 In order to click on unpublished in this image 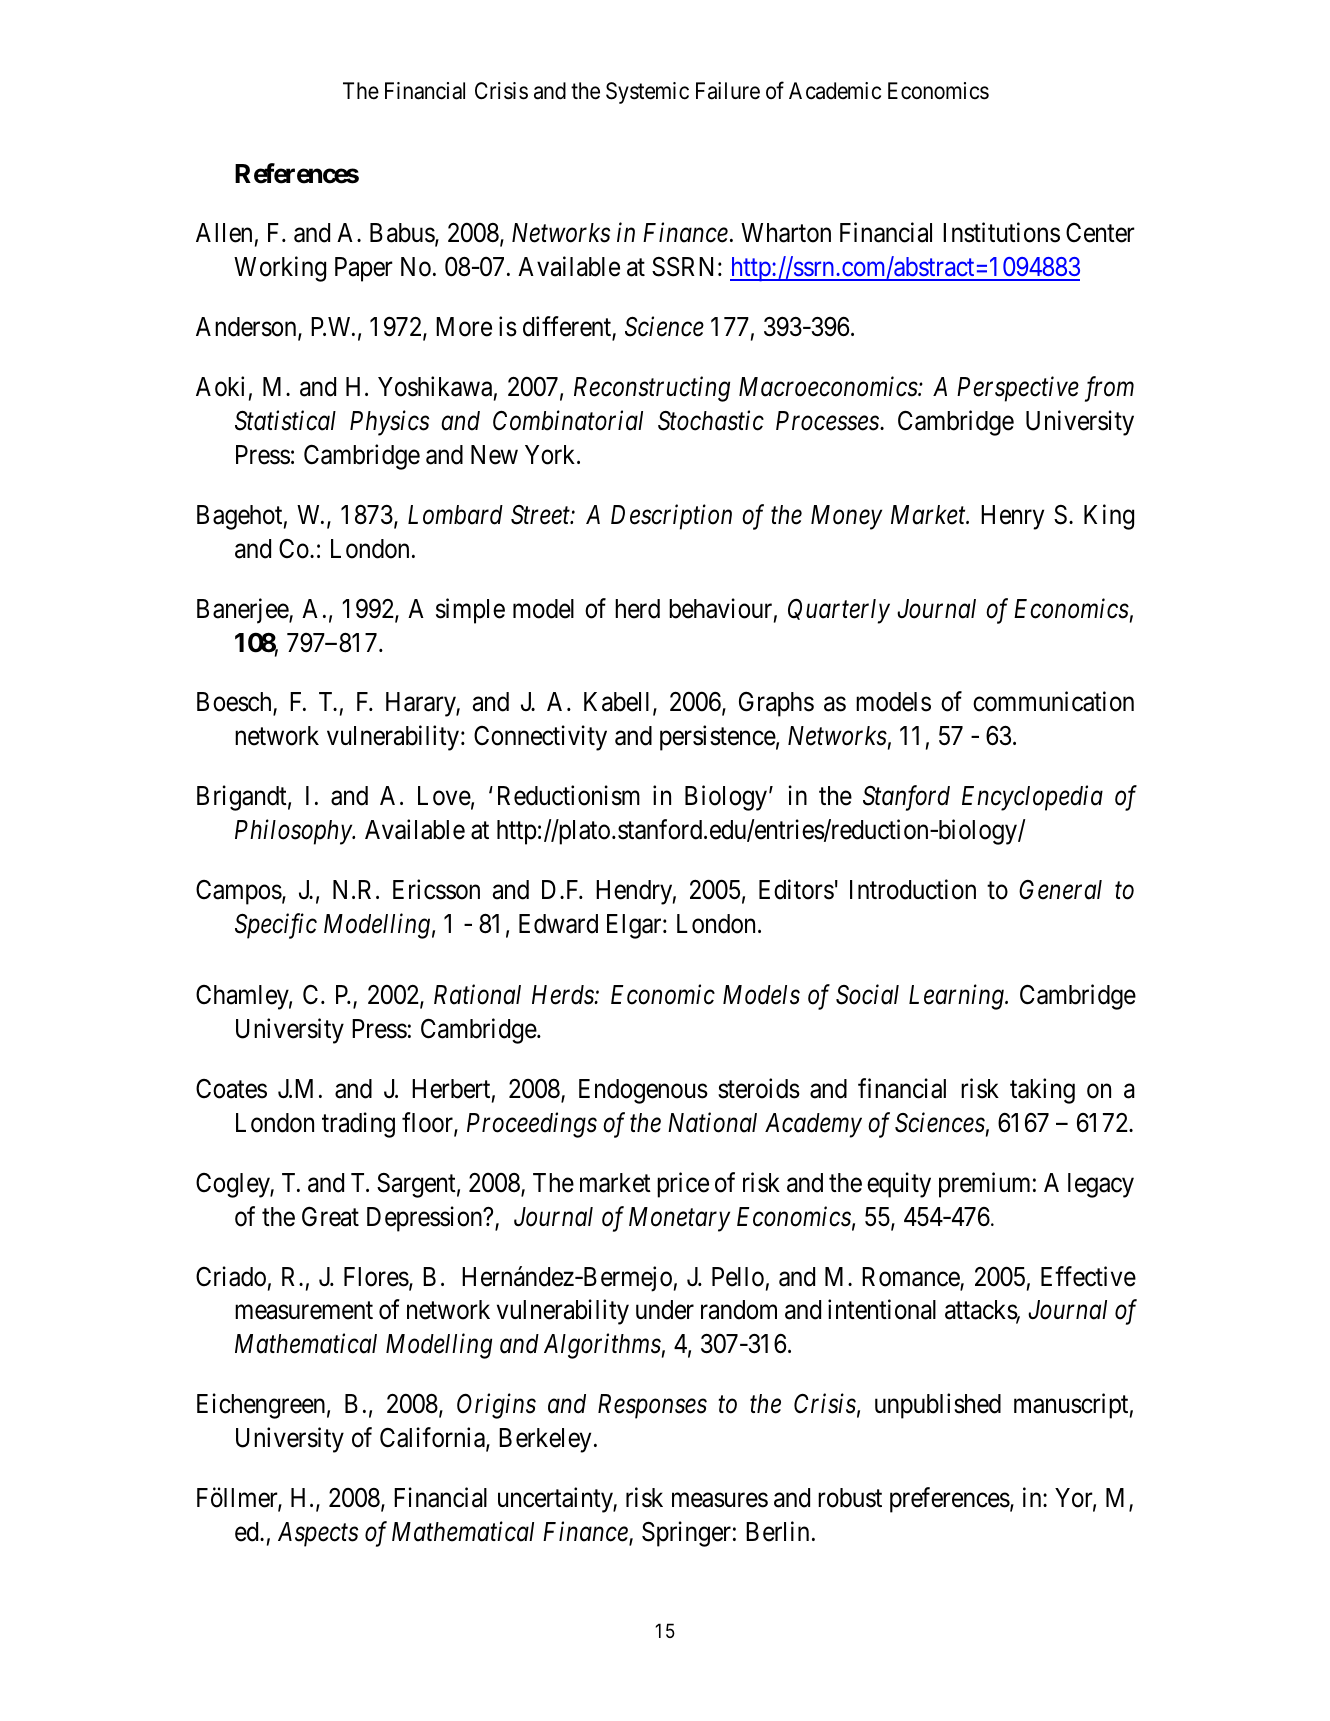, I will do `click(938, 1406)`.
